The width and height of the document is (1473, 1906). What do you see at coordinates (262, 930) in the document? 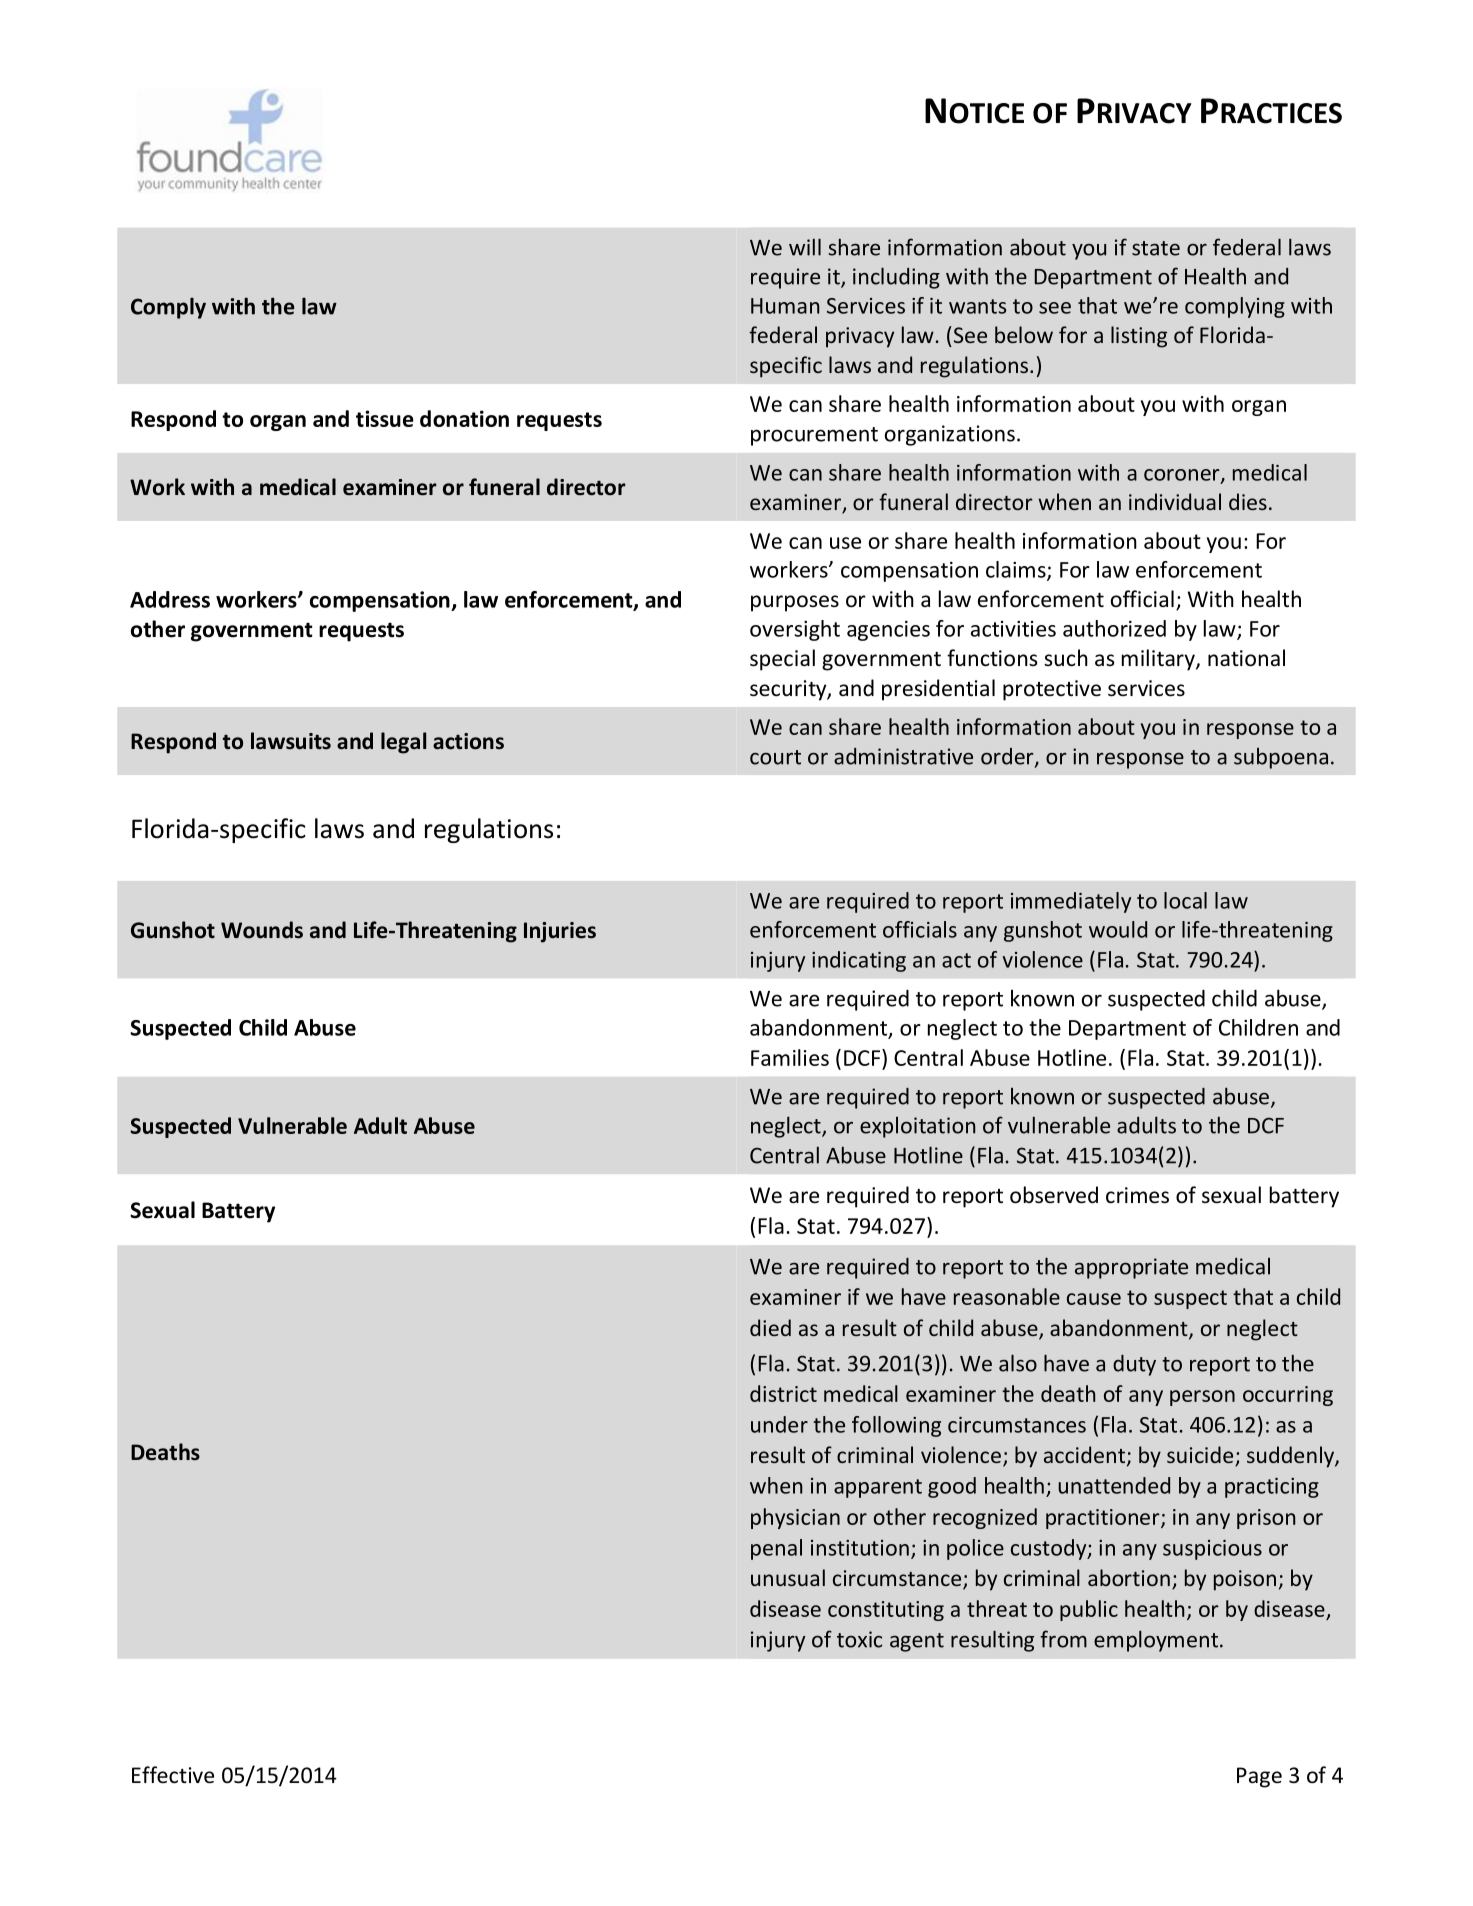
I see `Wounds` at bounding box center [262, 930].
